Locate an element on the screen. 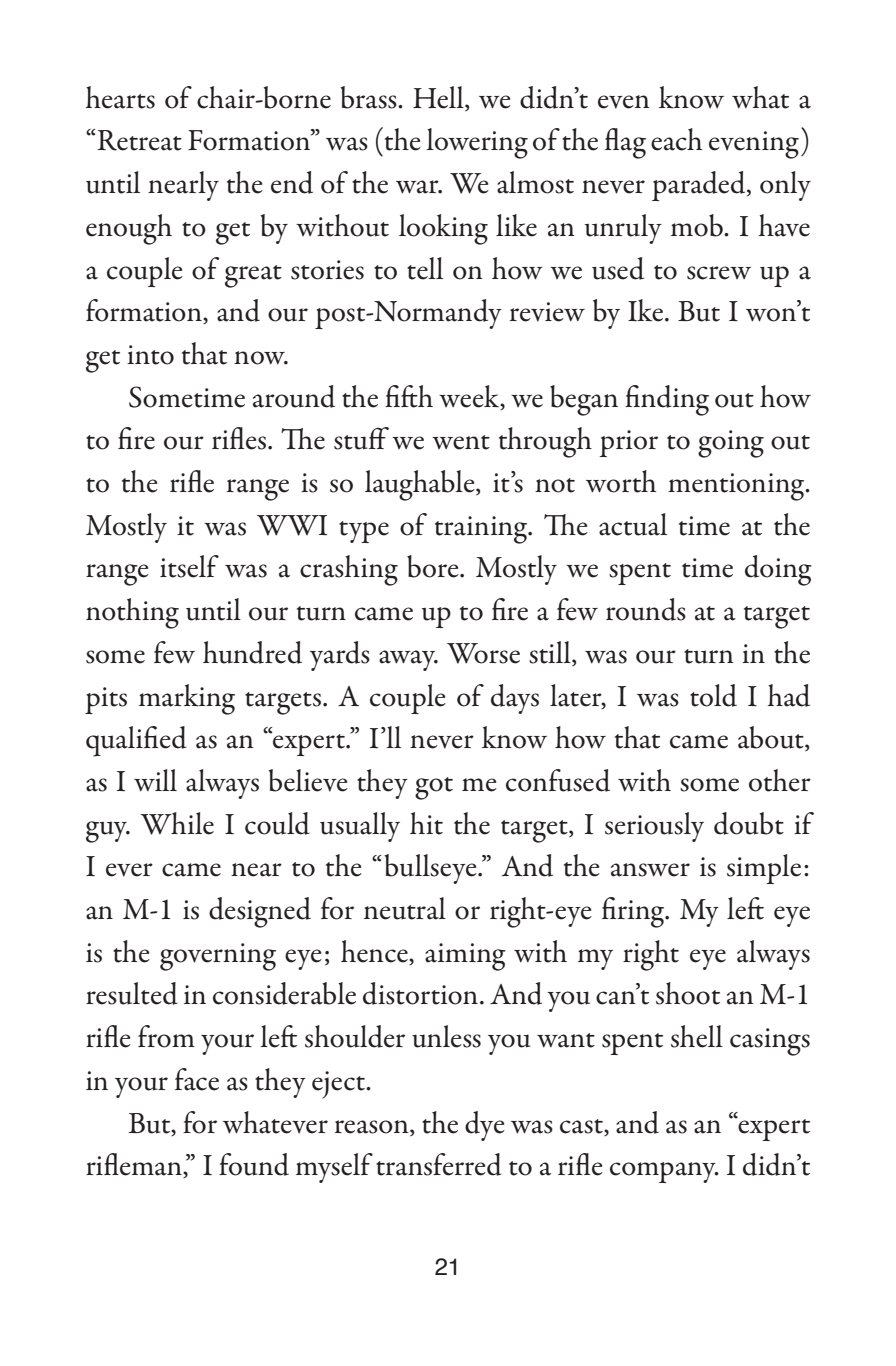  got is located at coordinates (434, 788).
